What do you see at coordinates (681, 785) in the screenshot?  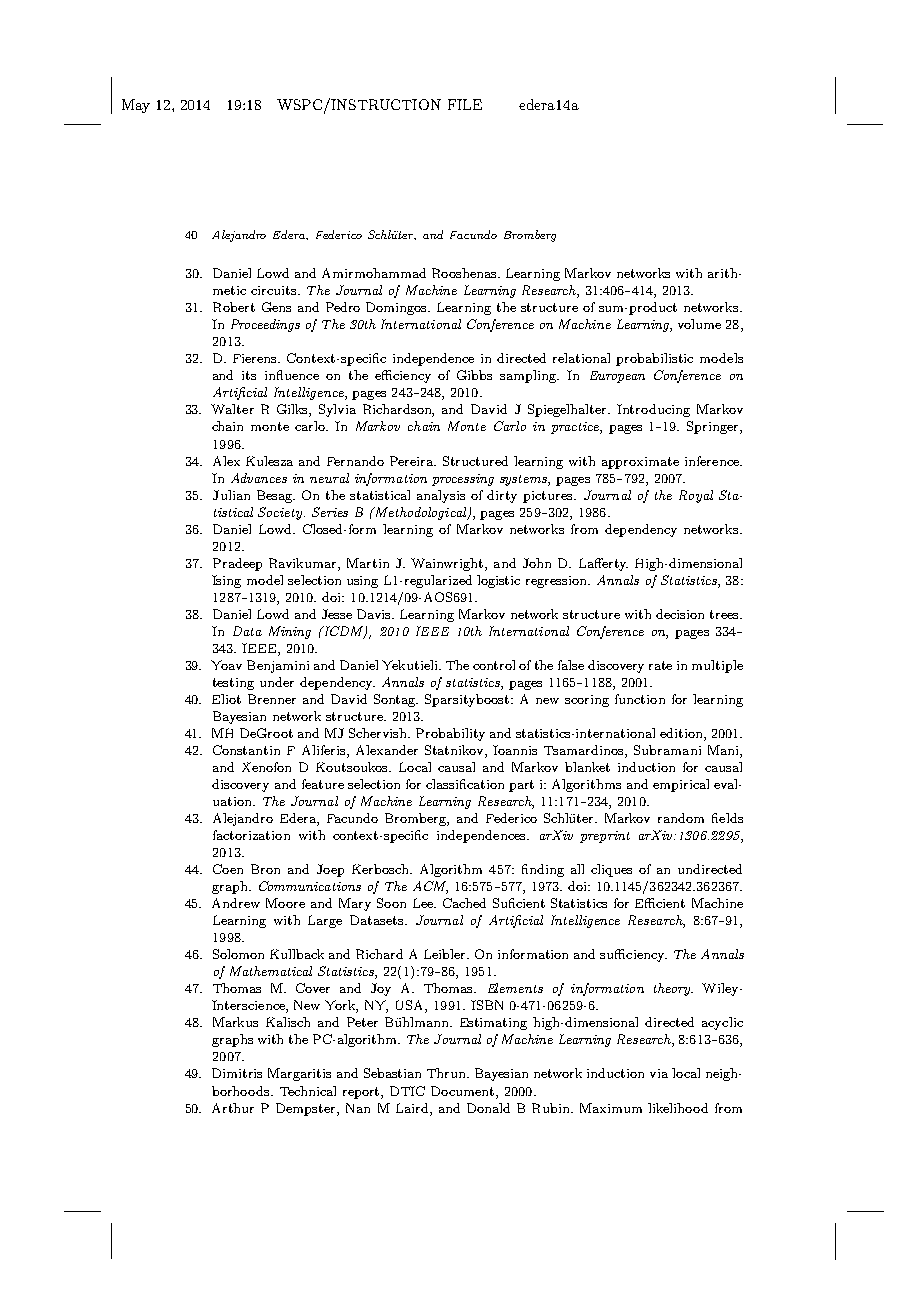 I see `empirical` at bounding box center [681, 785].
